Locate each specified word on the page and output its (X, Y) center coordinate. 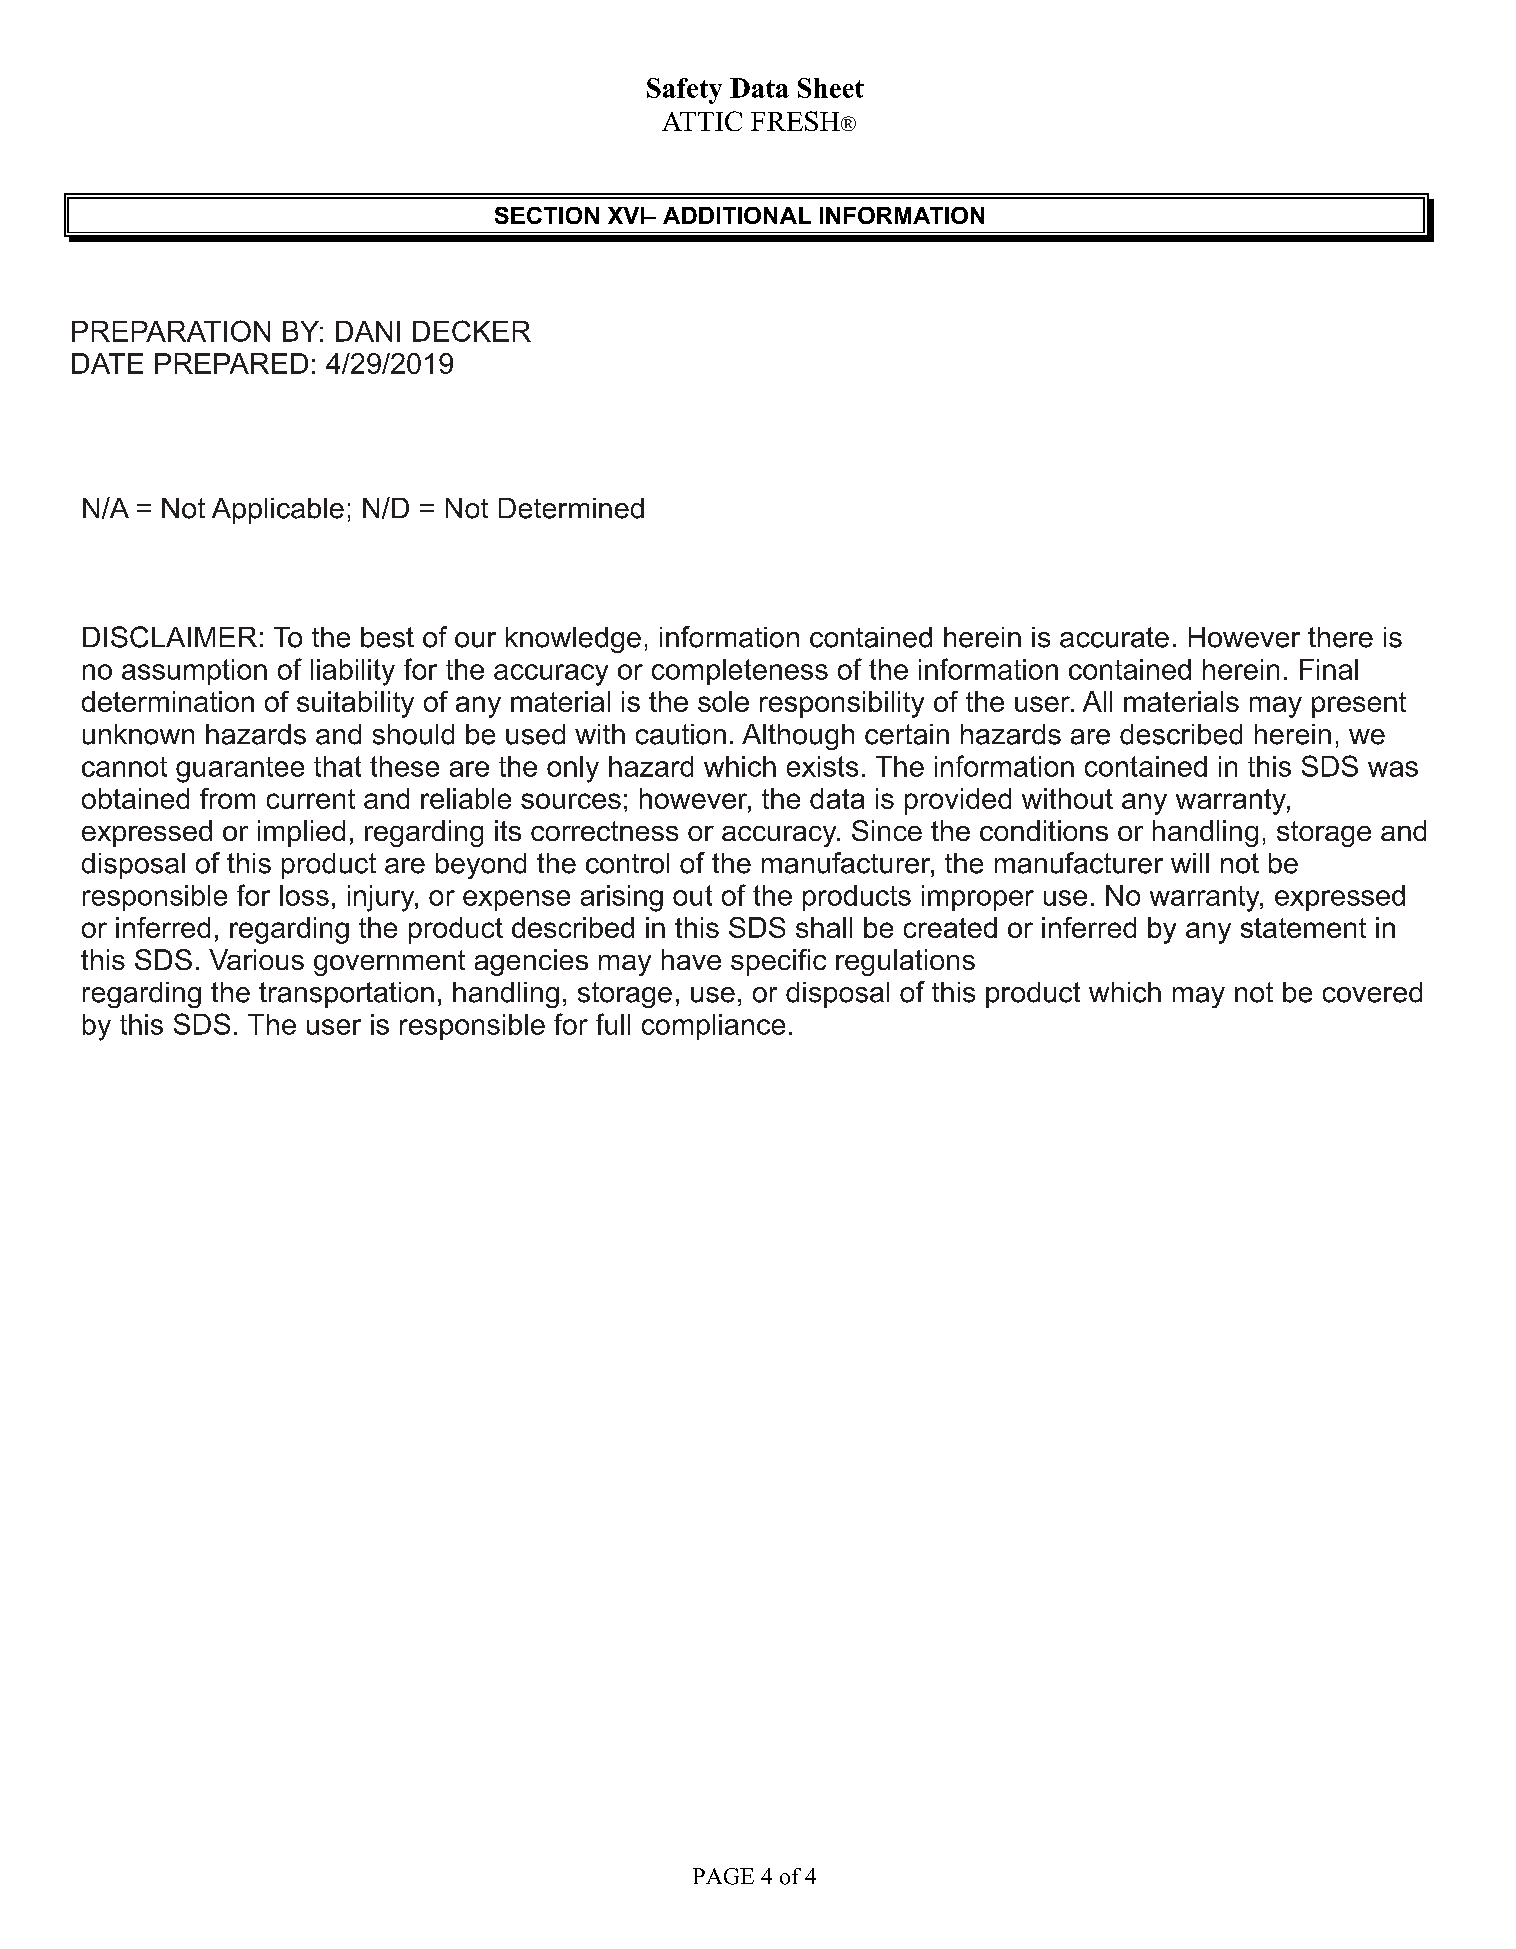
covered (1372, 992)
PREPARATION (171, 331)
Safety (684, 91)
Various (256, 959)
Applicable (278, 511)
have (691, 959)
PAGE (723, 1876)
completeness (740, 672)
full (613, 1024)
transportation (346, 995)
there (1340, 637)
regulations (905, 962)
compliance (713, 1027)
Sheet (831, 88)
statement (1303, 928)
